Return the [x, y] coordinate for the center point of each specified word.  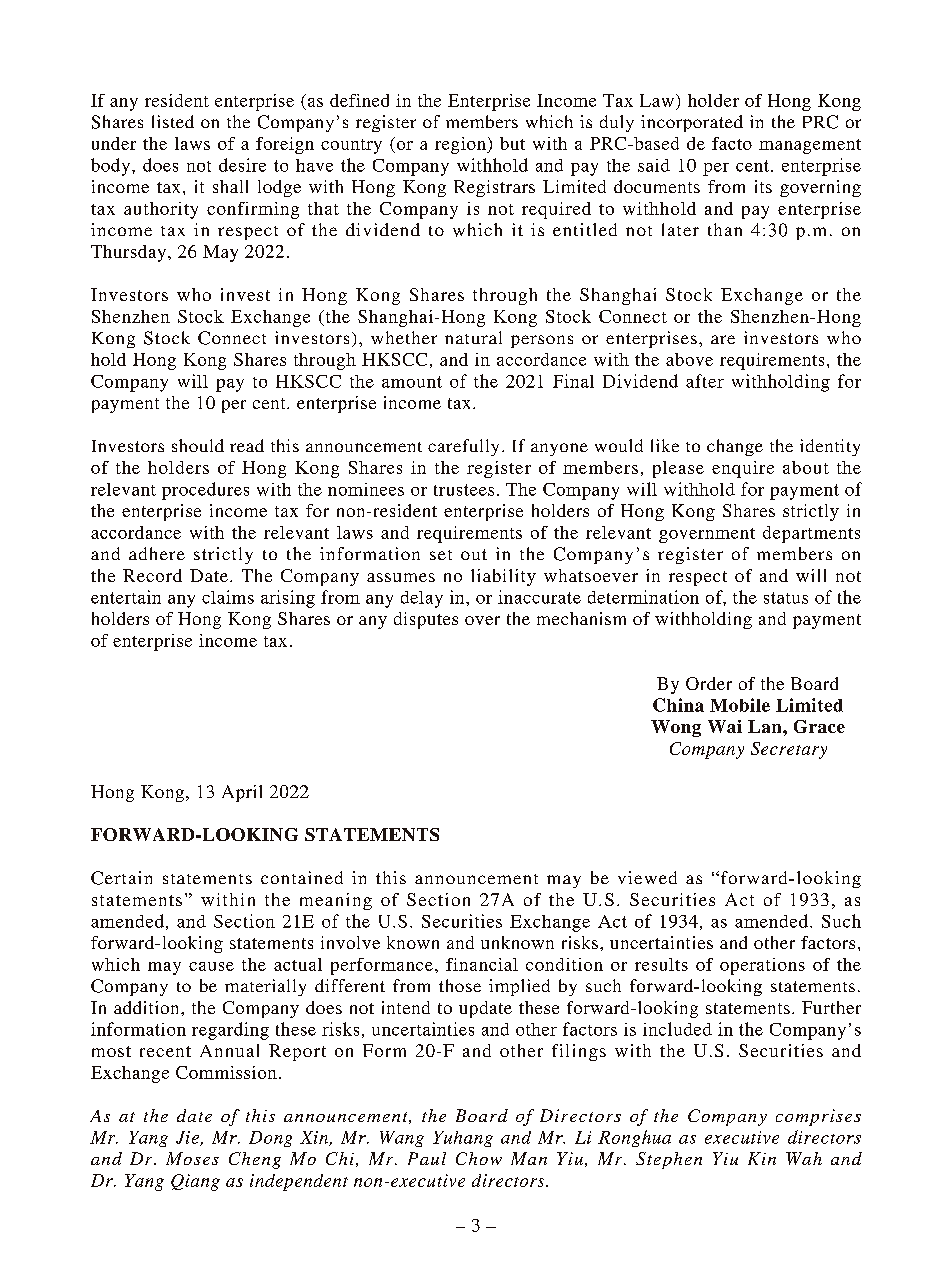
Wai [725, 726]
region [461, 145]
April [242, 793]
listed [173, 121]
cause [211, 966]
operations [762, 966]
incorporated [692, 123]
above [689, 359]
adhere [157, 553]
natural [473, 337]
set [441, 555]
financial [482, 964]
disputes [426, 620]
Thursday [128, 253]
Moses [192, 1158]
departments [811, 534]
